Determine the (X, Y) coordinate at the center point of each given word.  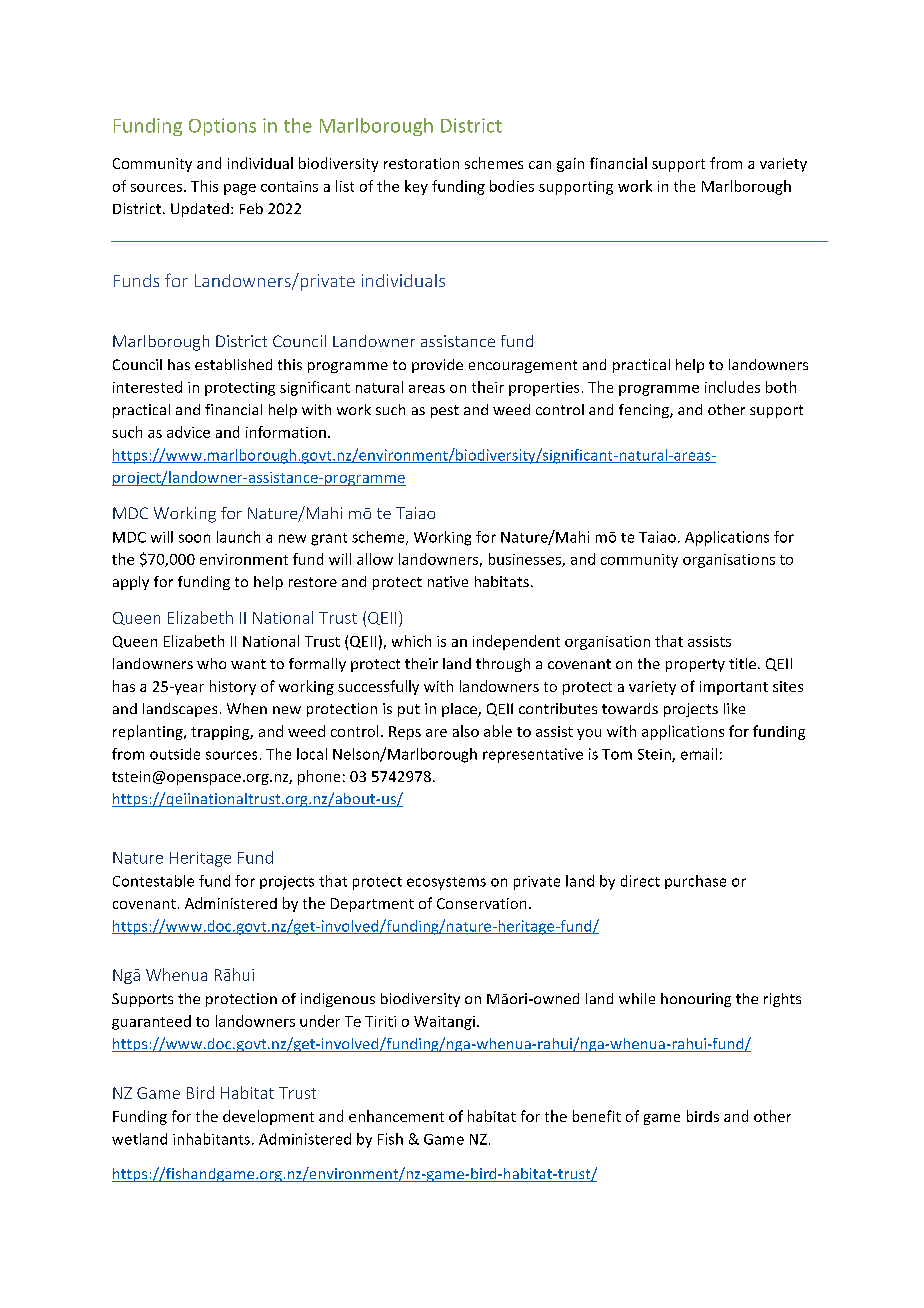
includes (732, 387)
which (411, 641)
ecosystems (446, 883)
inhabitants (211, 1139)
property (695, 665)
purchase (695, 882)
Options (222, 127)
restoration (421, 163)
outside (175, 754)
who (211, 663)
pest (445, 411)
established (233, 364)
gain (570, 165)
